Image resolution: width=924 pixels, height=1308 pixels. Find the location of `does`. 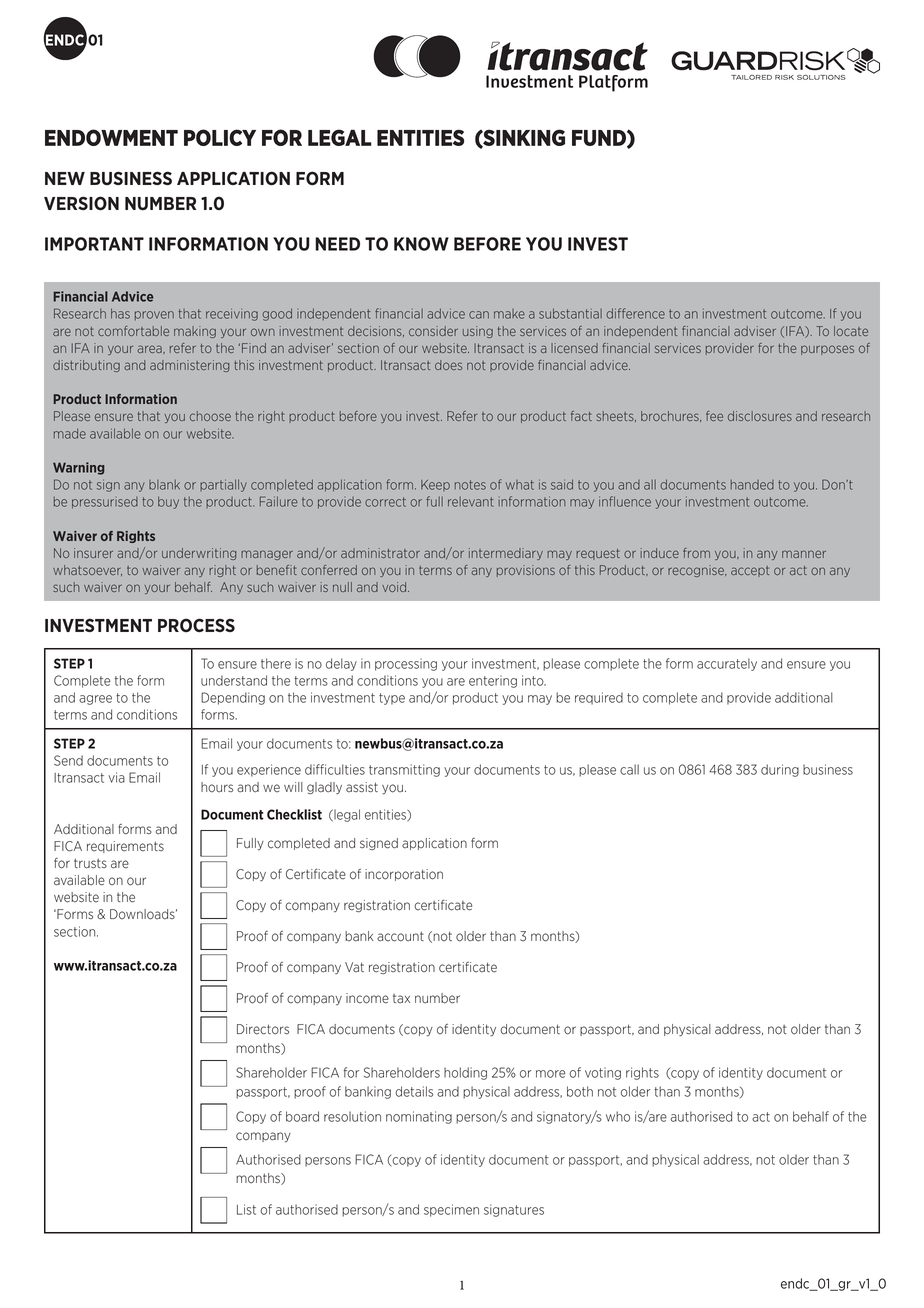

does is located at coordinates (448, 365).
